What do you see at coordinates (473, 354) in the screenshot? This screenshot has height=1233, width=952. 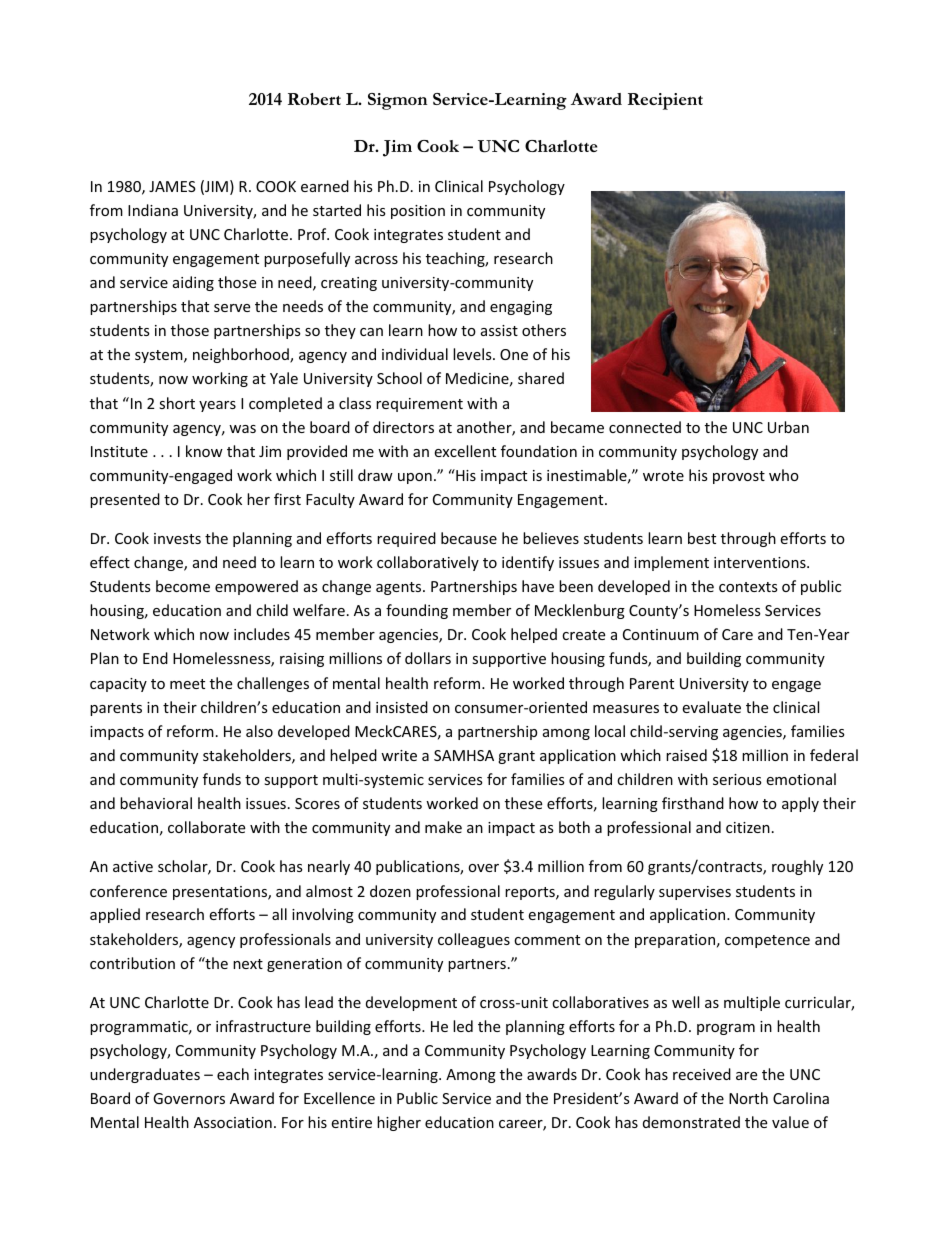 I see `levels` at bounding box center [473, 354].
